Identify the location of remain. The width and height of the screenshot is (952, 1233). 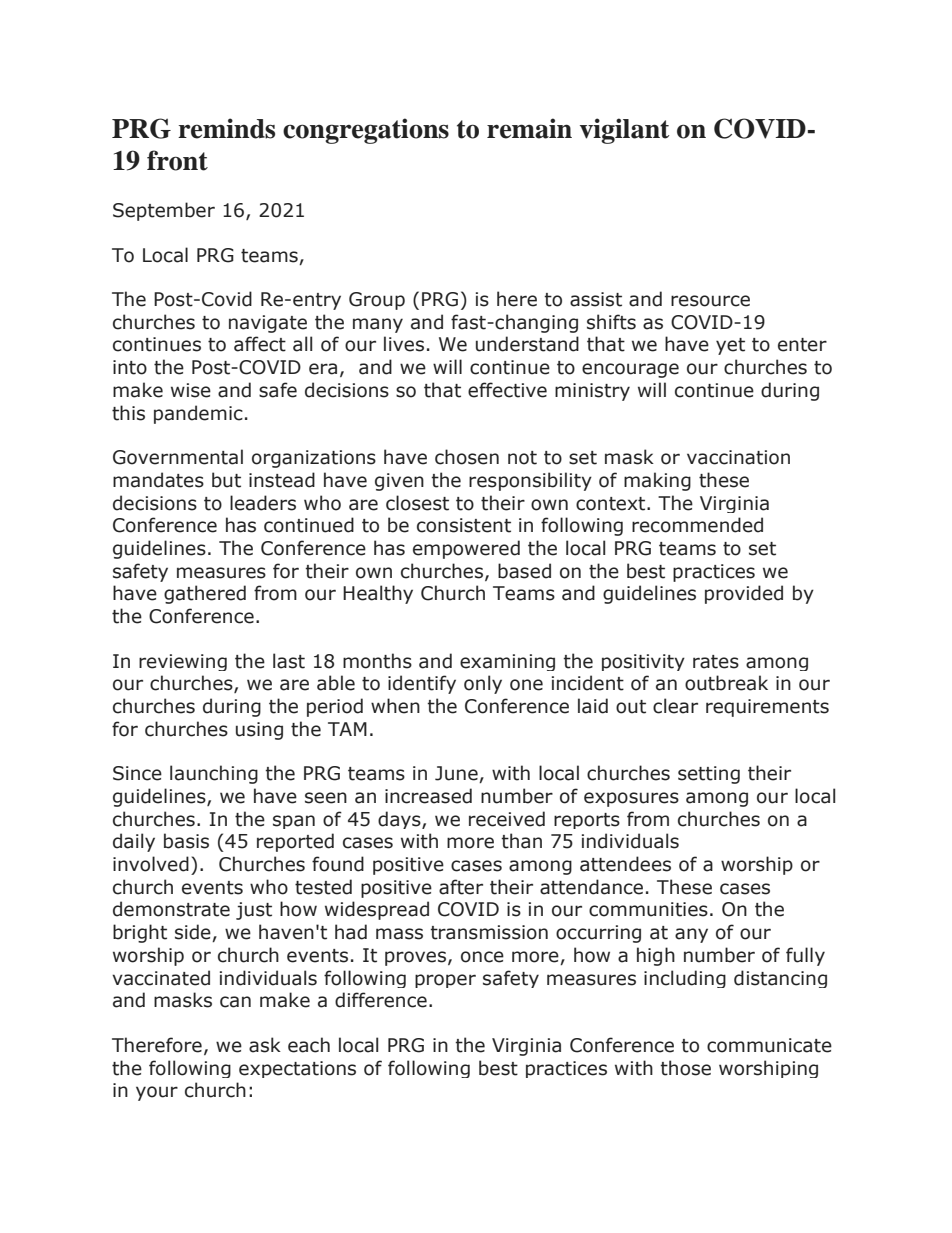
(529, 128).
